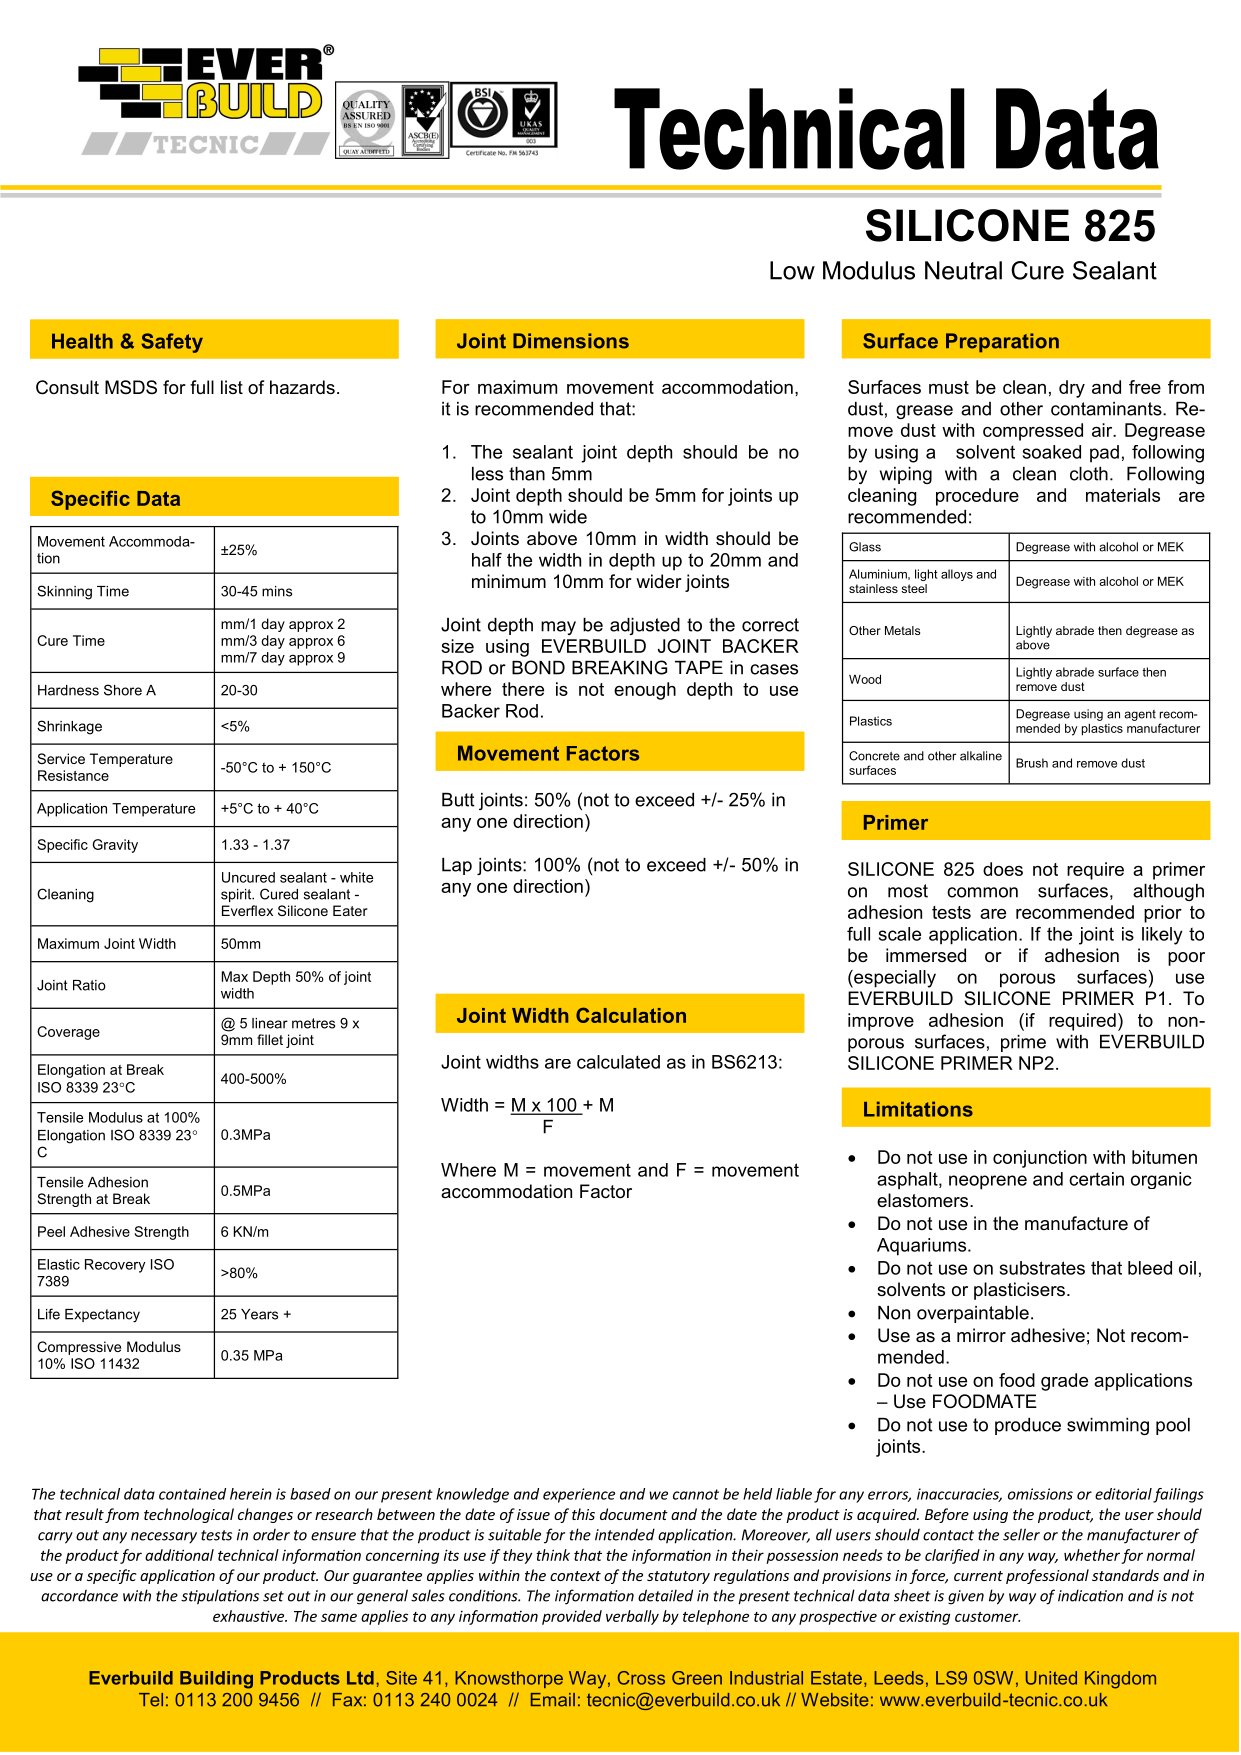 The image size is (1241, 1755). Describe the element at coordinates (963, 270) in the screenshot. I see `Neutral` at that location.
